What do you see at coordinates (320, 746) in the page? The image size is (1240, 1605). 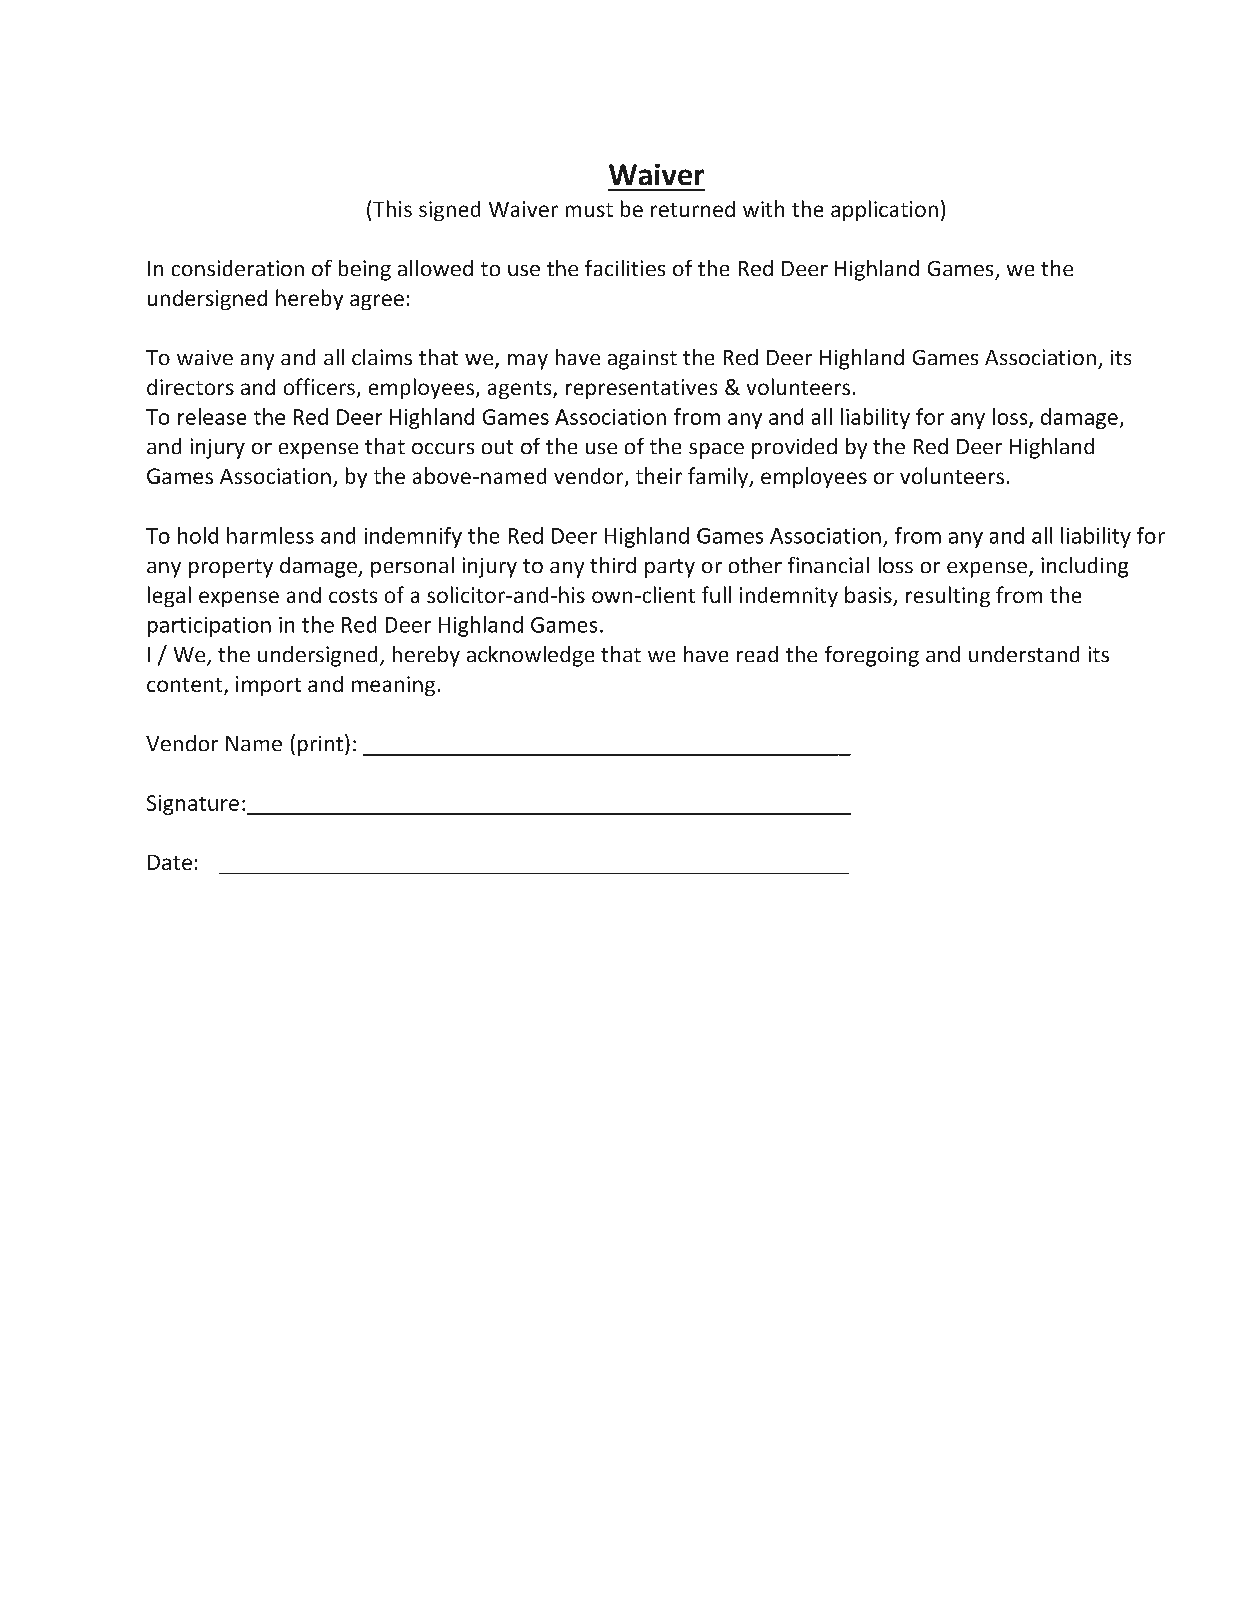 I see `print` at bounding box center [320, 746].
